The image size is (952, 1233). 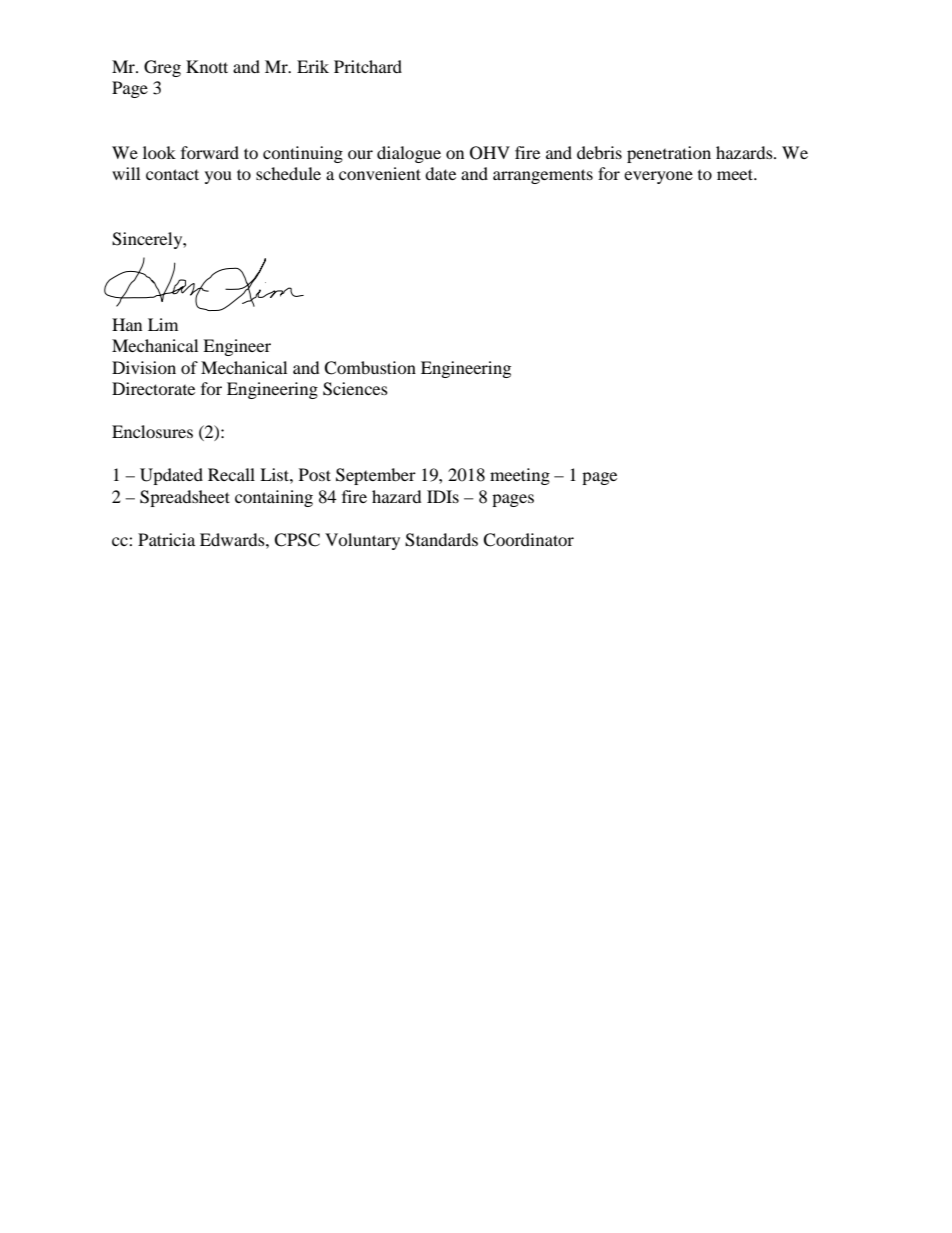 What do you see at coordinates (207, 66) in the screenshot?
I see `Knott` at bounding box center [207, 66].
